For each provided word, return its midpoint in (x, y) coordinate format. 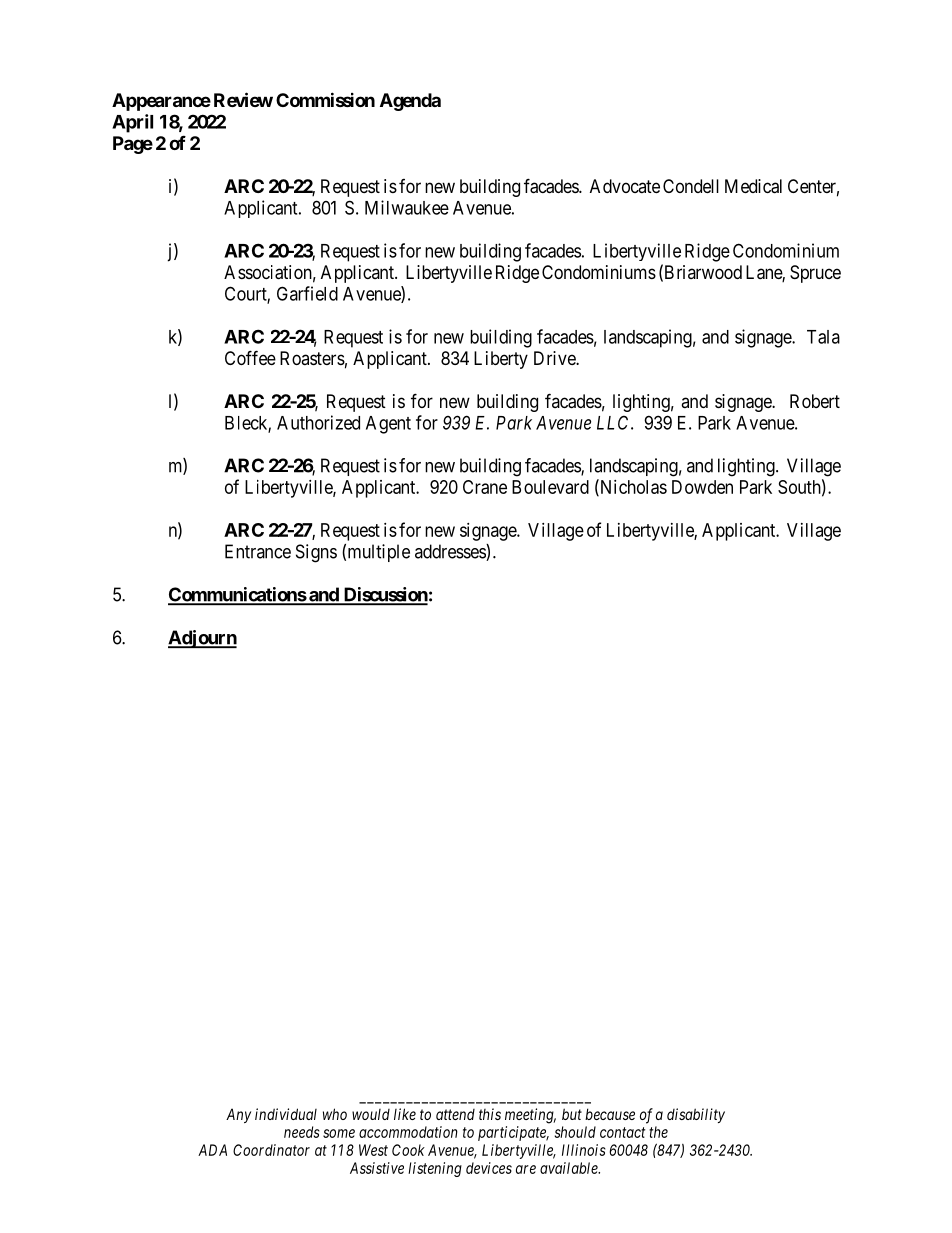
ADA (212, 1150)
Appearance (161, 102)
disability (696, 1115)
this (490, 1114)
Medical (753, 186)
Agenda (410, 102)
